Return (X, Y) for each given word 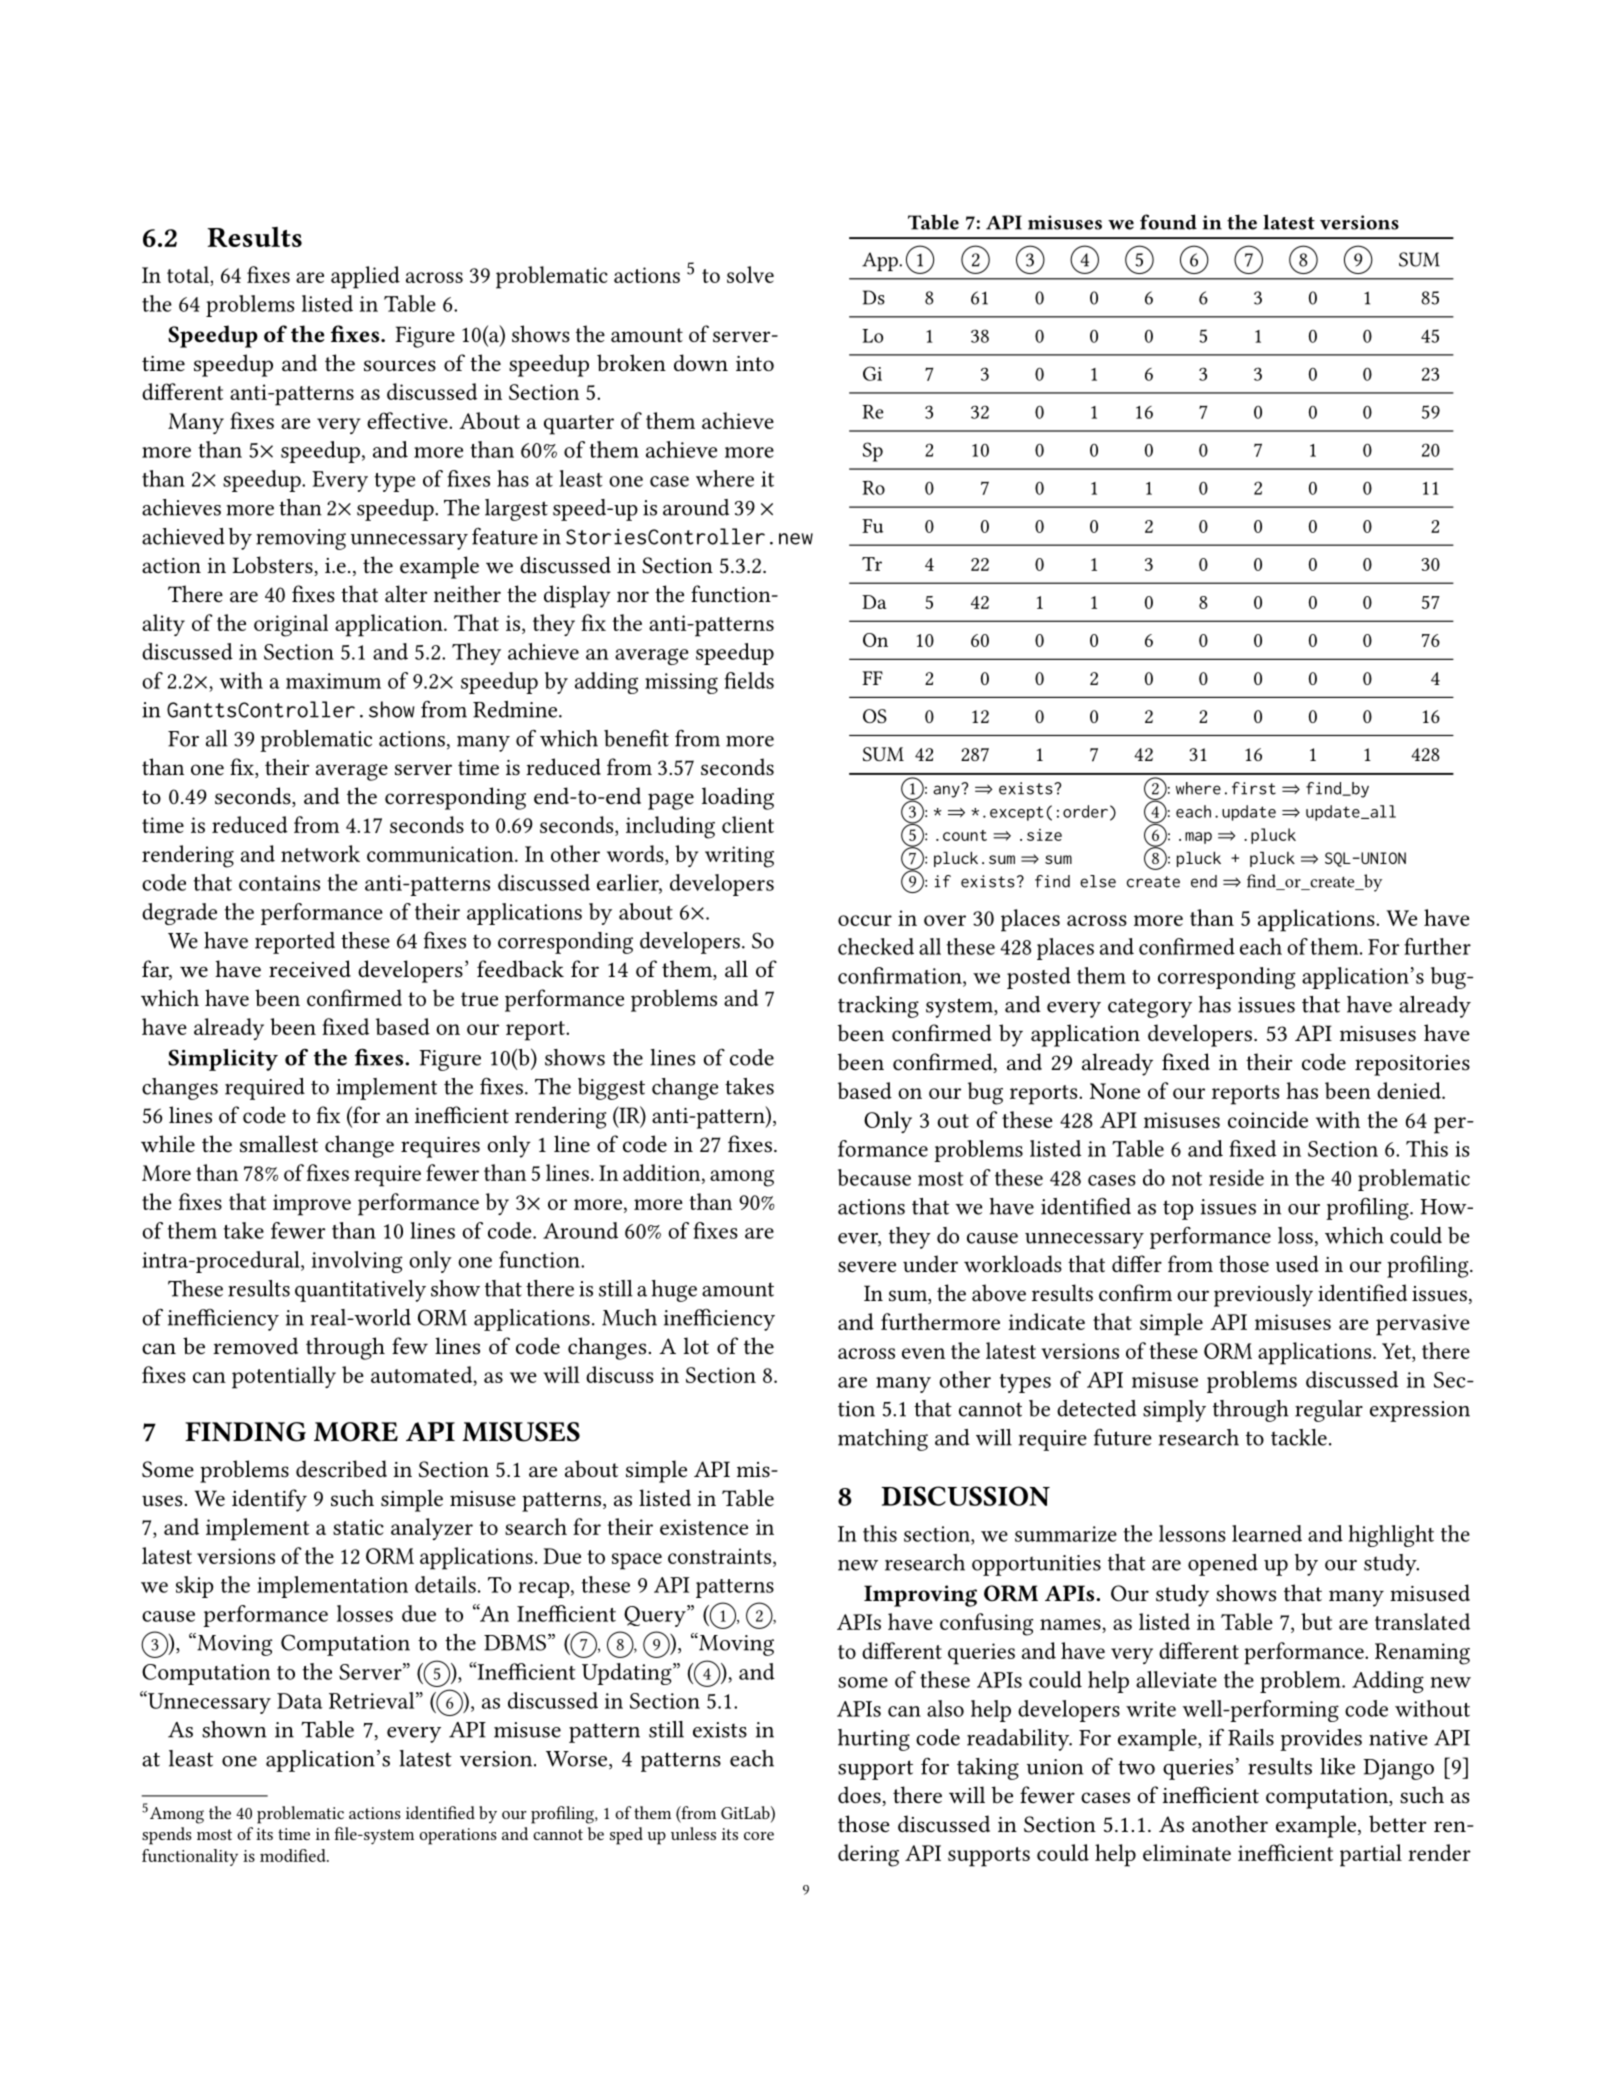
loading (738, 798)
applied (365, 277)
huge (674, 1291)
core (759, 1836)
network (320, 853)
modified (294, 1855)
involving (357, 1262)
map (1198, 838)
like (1337, 1766)
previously (1263, 1295)
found (1168, 222)
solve (750, 274)
